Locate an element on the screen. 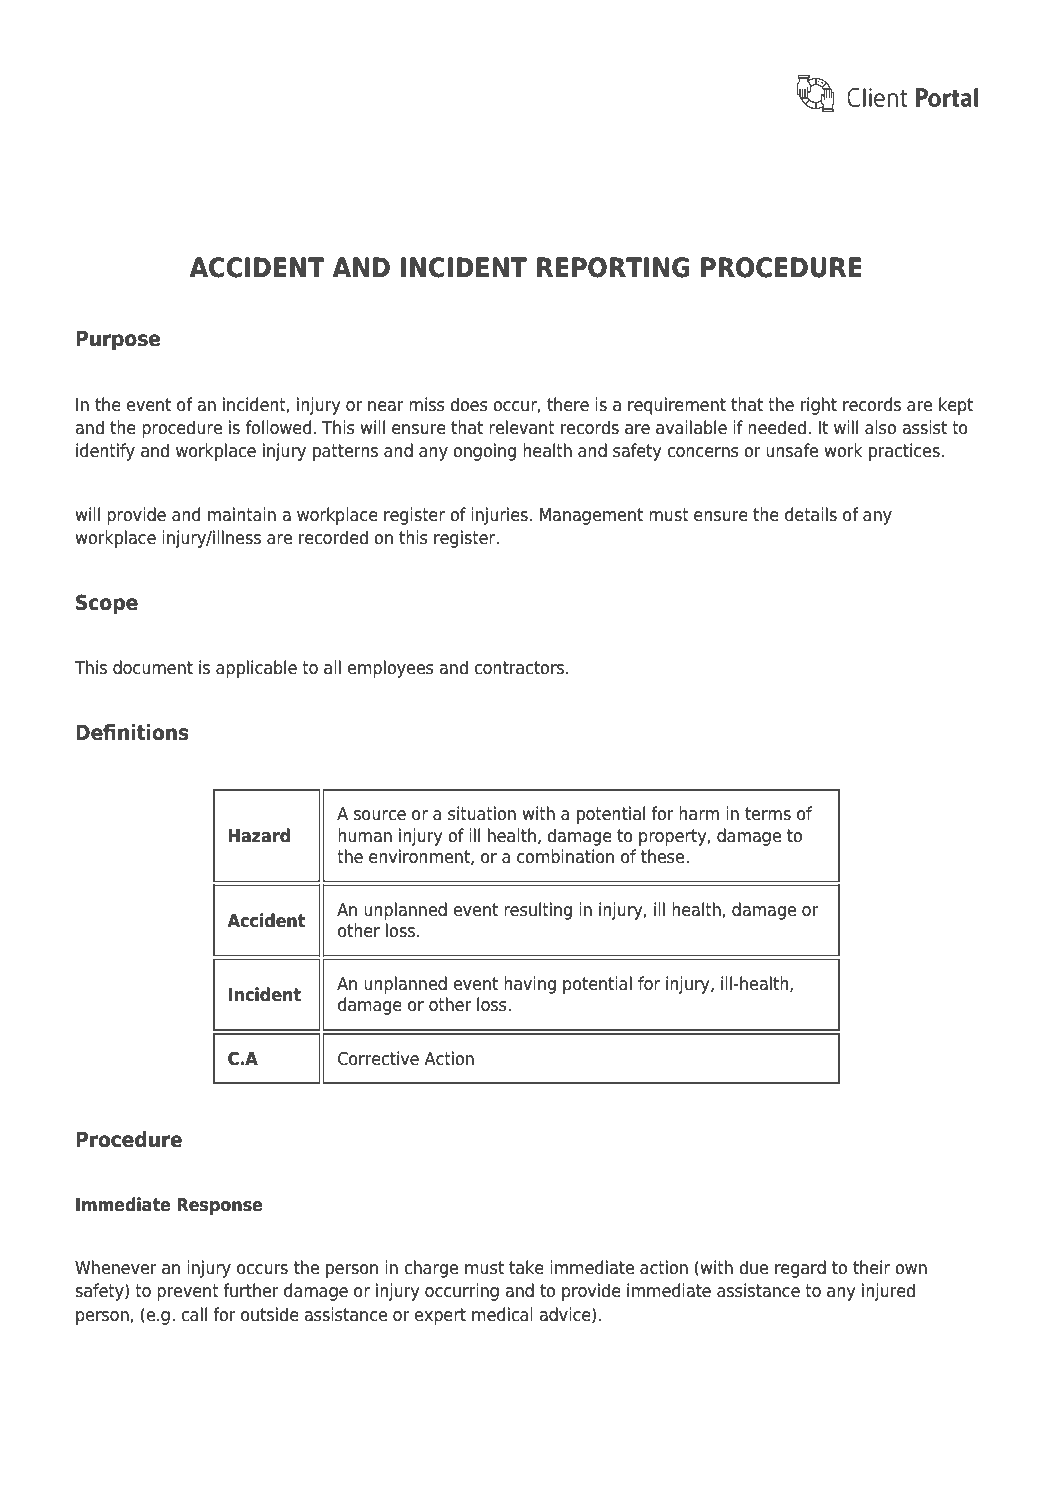  applicable is located at coordinates (256, 669).
